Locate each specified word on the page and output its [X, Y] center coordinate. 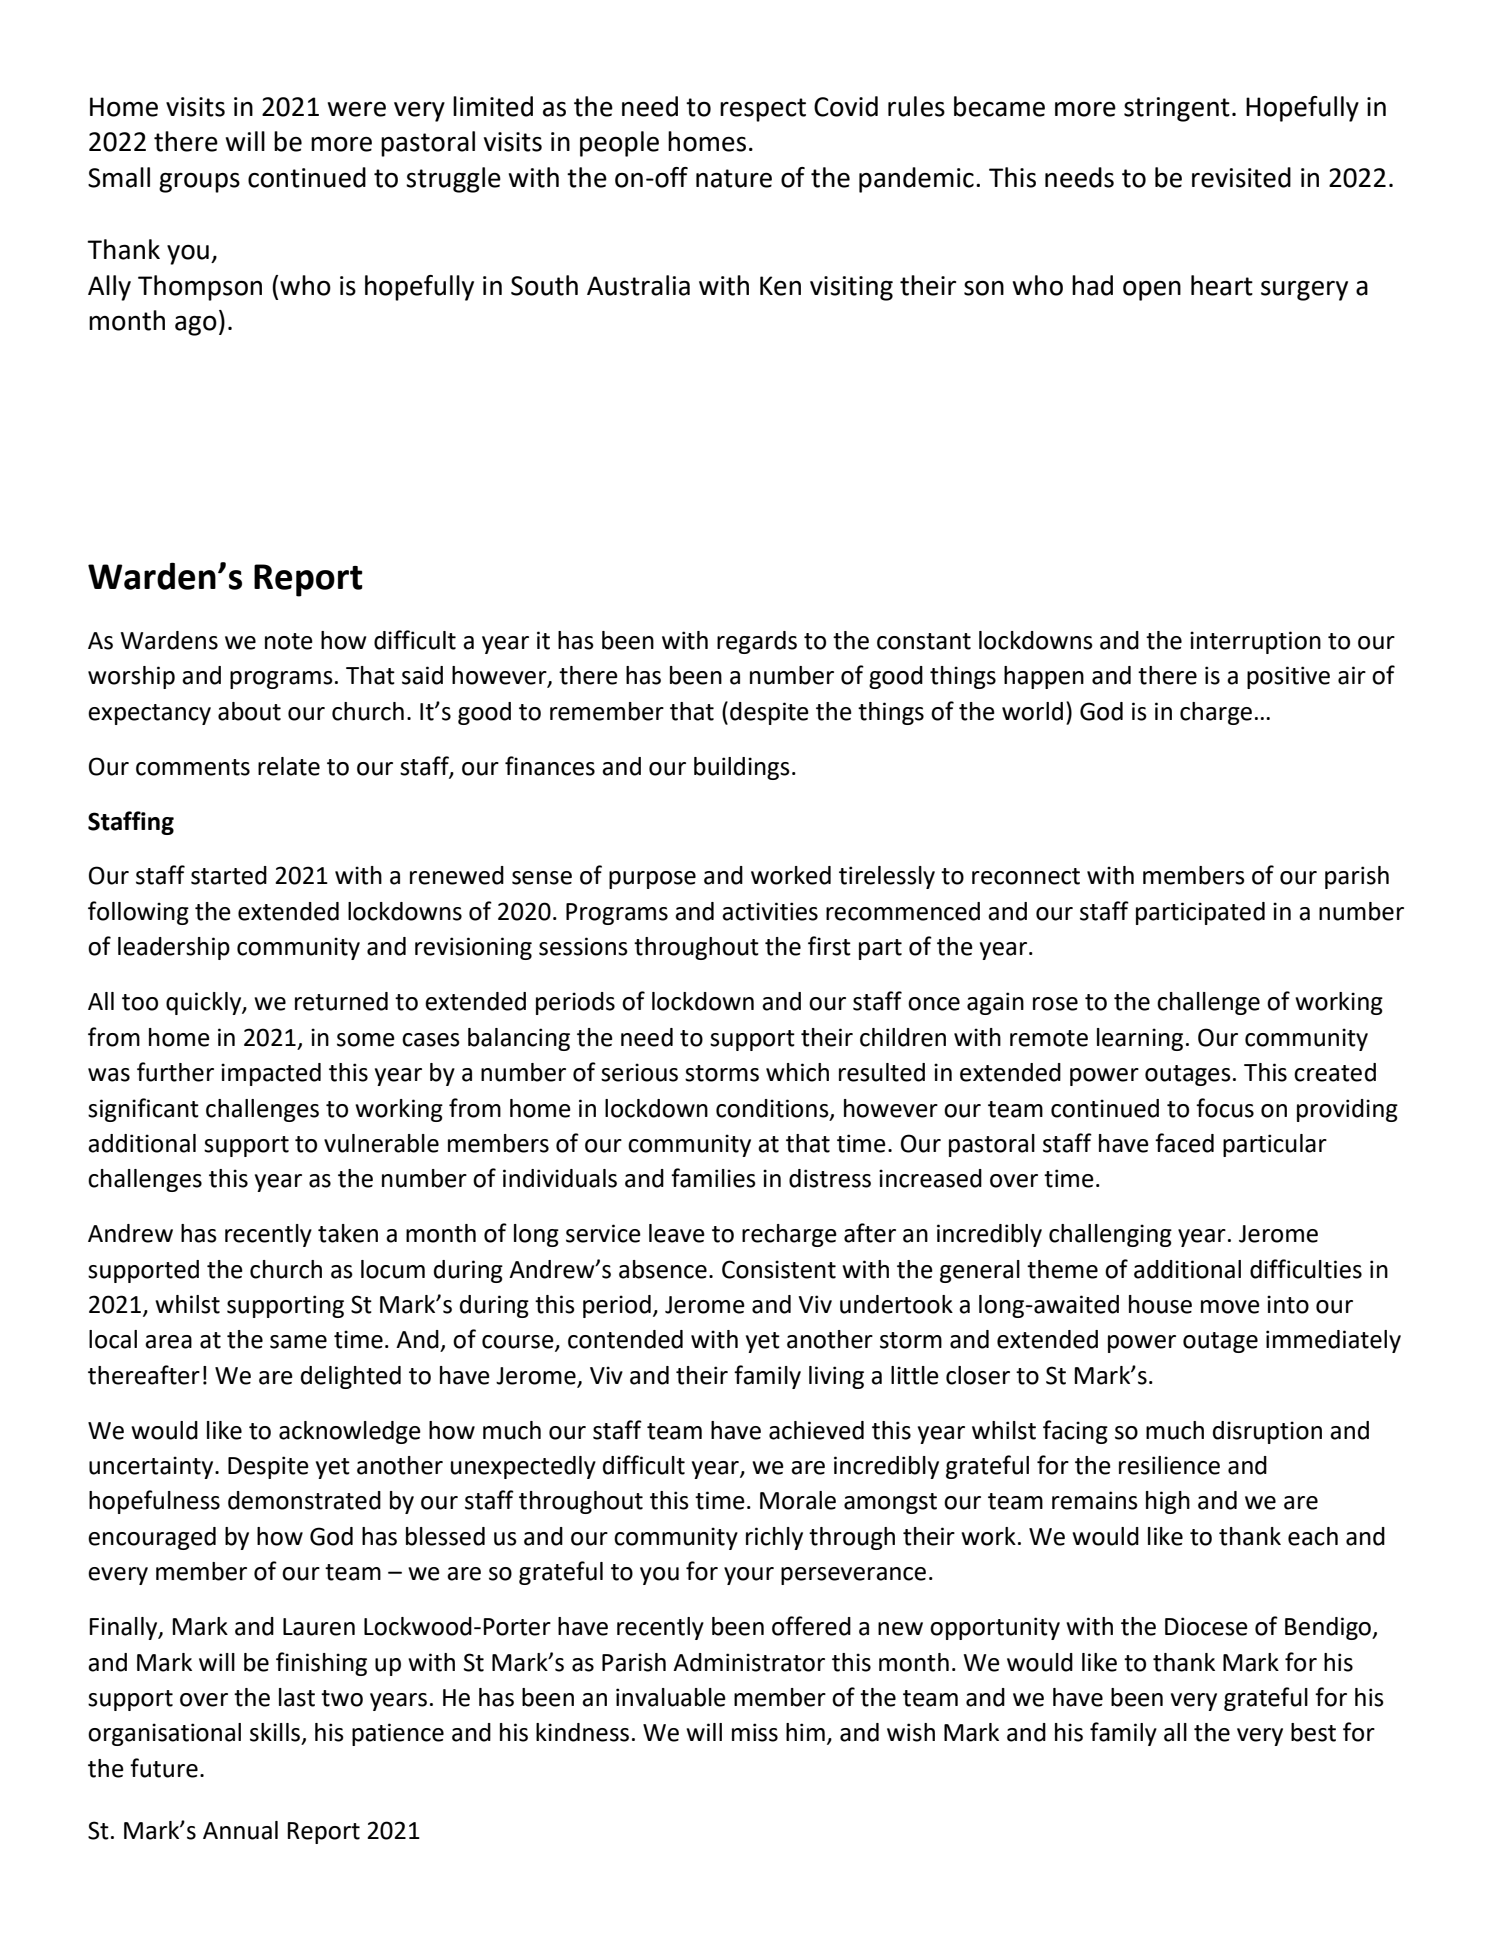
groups [199, 183]
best [1313, 1732]
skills [275, 1732]
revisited [1241, 177]
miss [755, 1732]
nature [734, 178]
